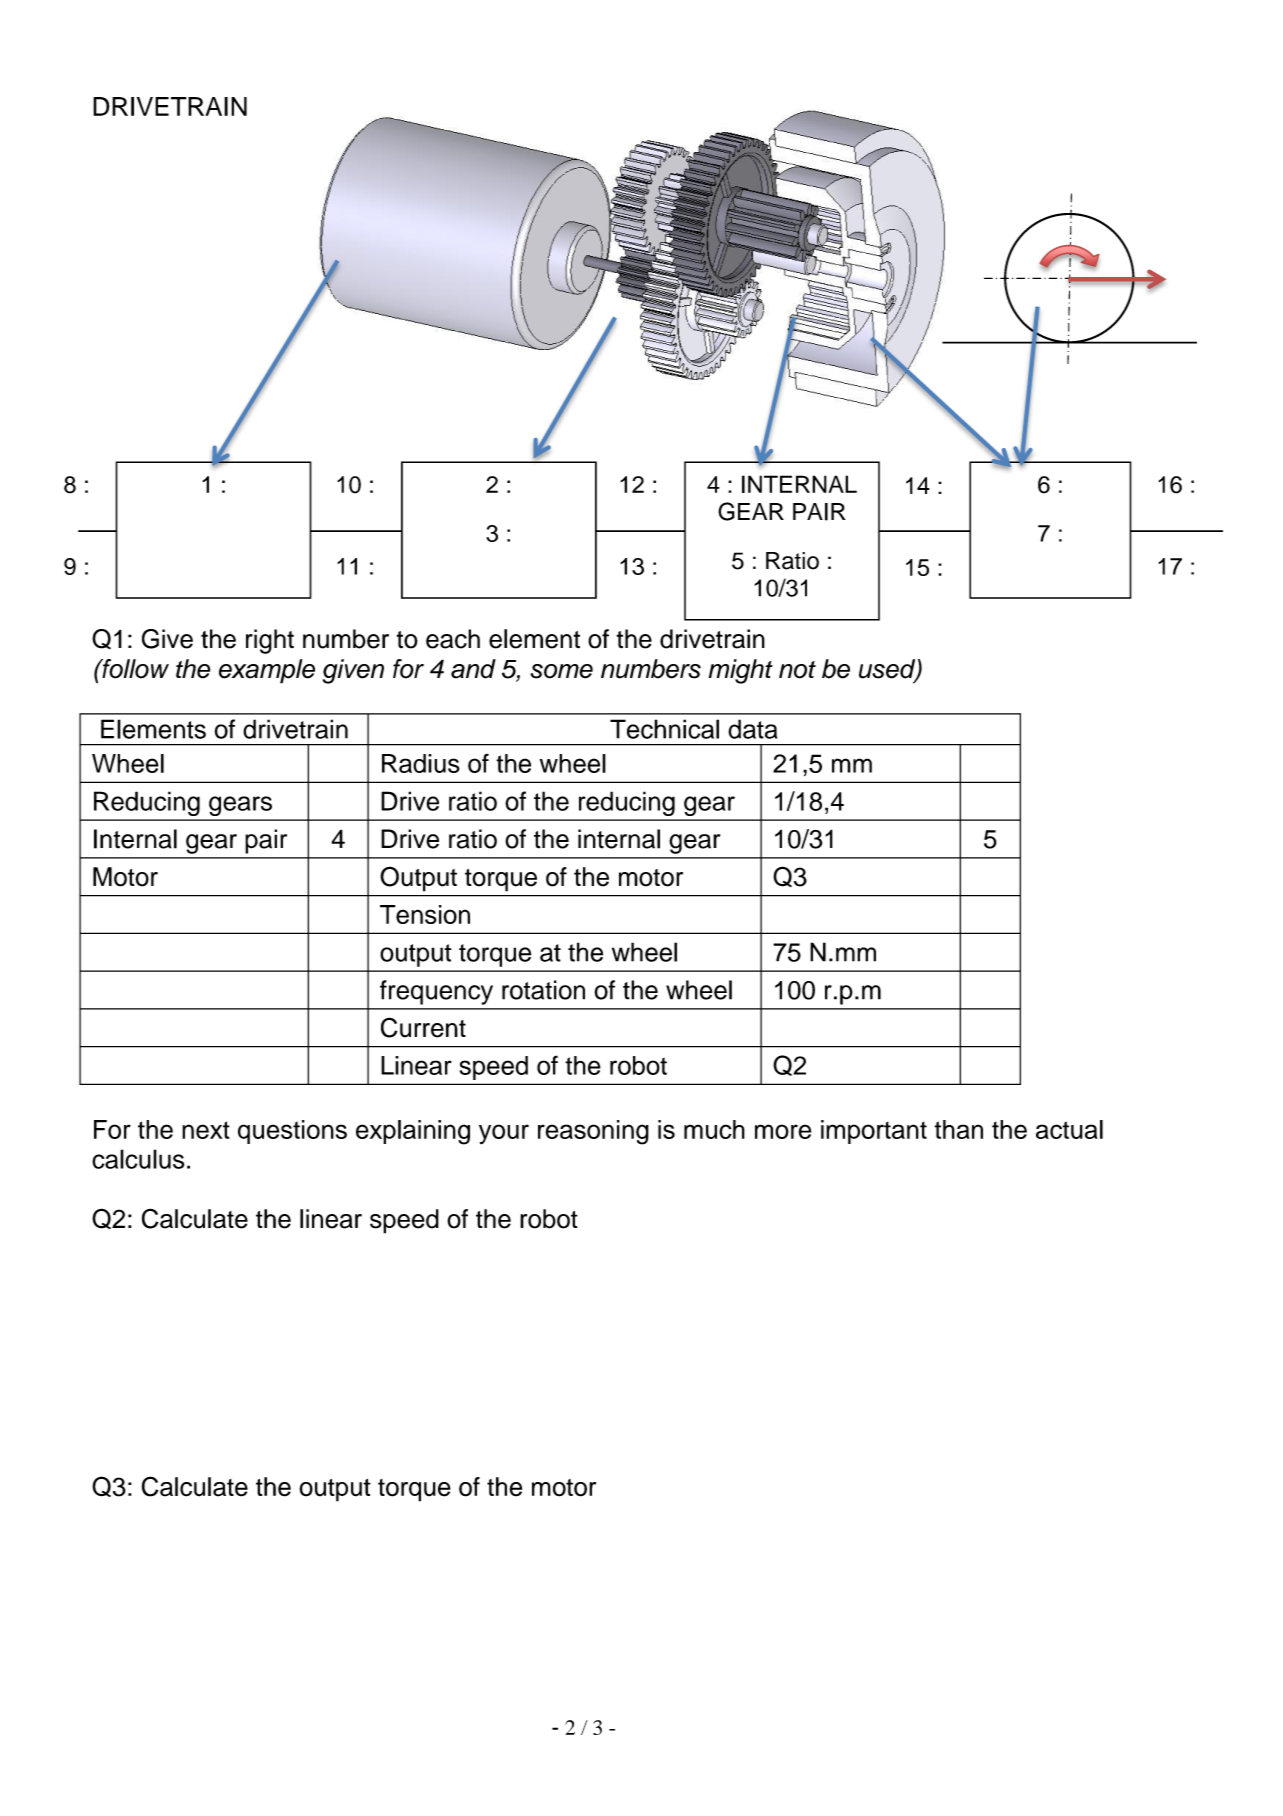 This document has width=1283, height=1816. Describe the element at coordinates (593, 1132) in the document. I see `reasoning` at that location.
